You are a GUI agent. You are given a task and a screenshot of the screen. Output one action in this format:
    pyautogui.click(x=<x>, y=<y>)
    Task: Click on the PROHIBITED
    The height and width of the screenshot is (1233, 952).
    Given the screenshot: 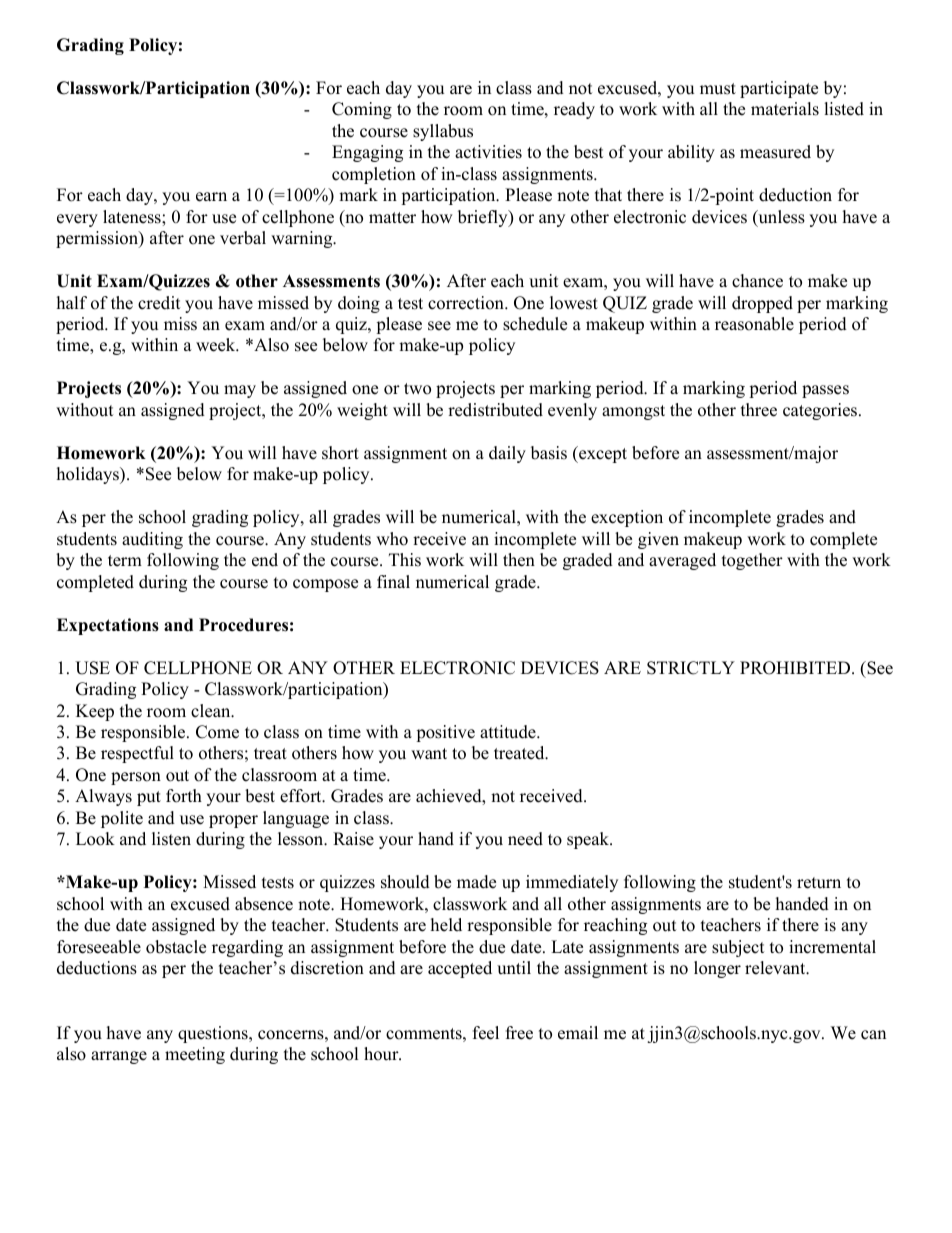 What is the action you would take?
    pyautogui.click(x=796, y=668)
